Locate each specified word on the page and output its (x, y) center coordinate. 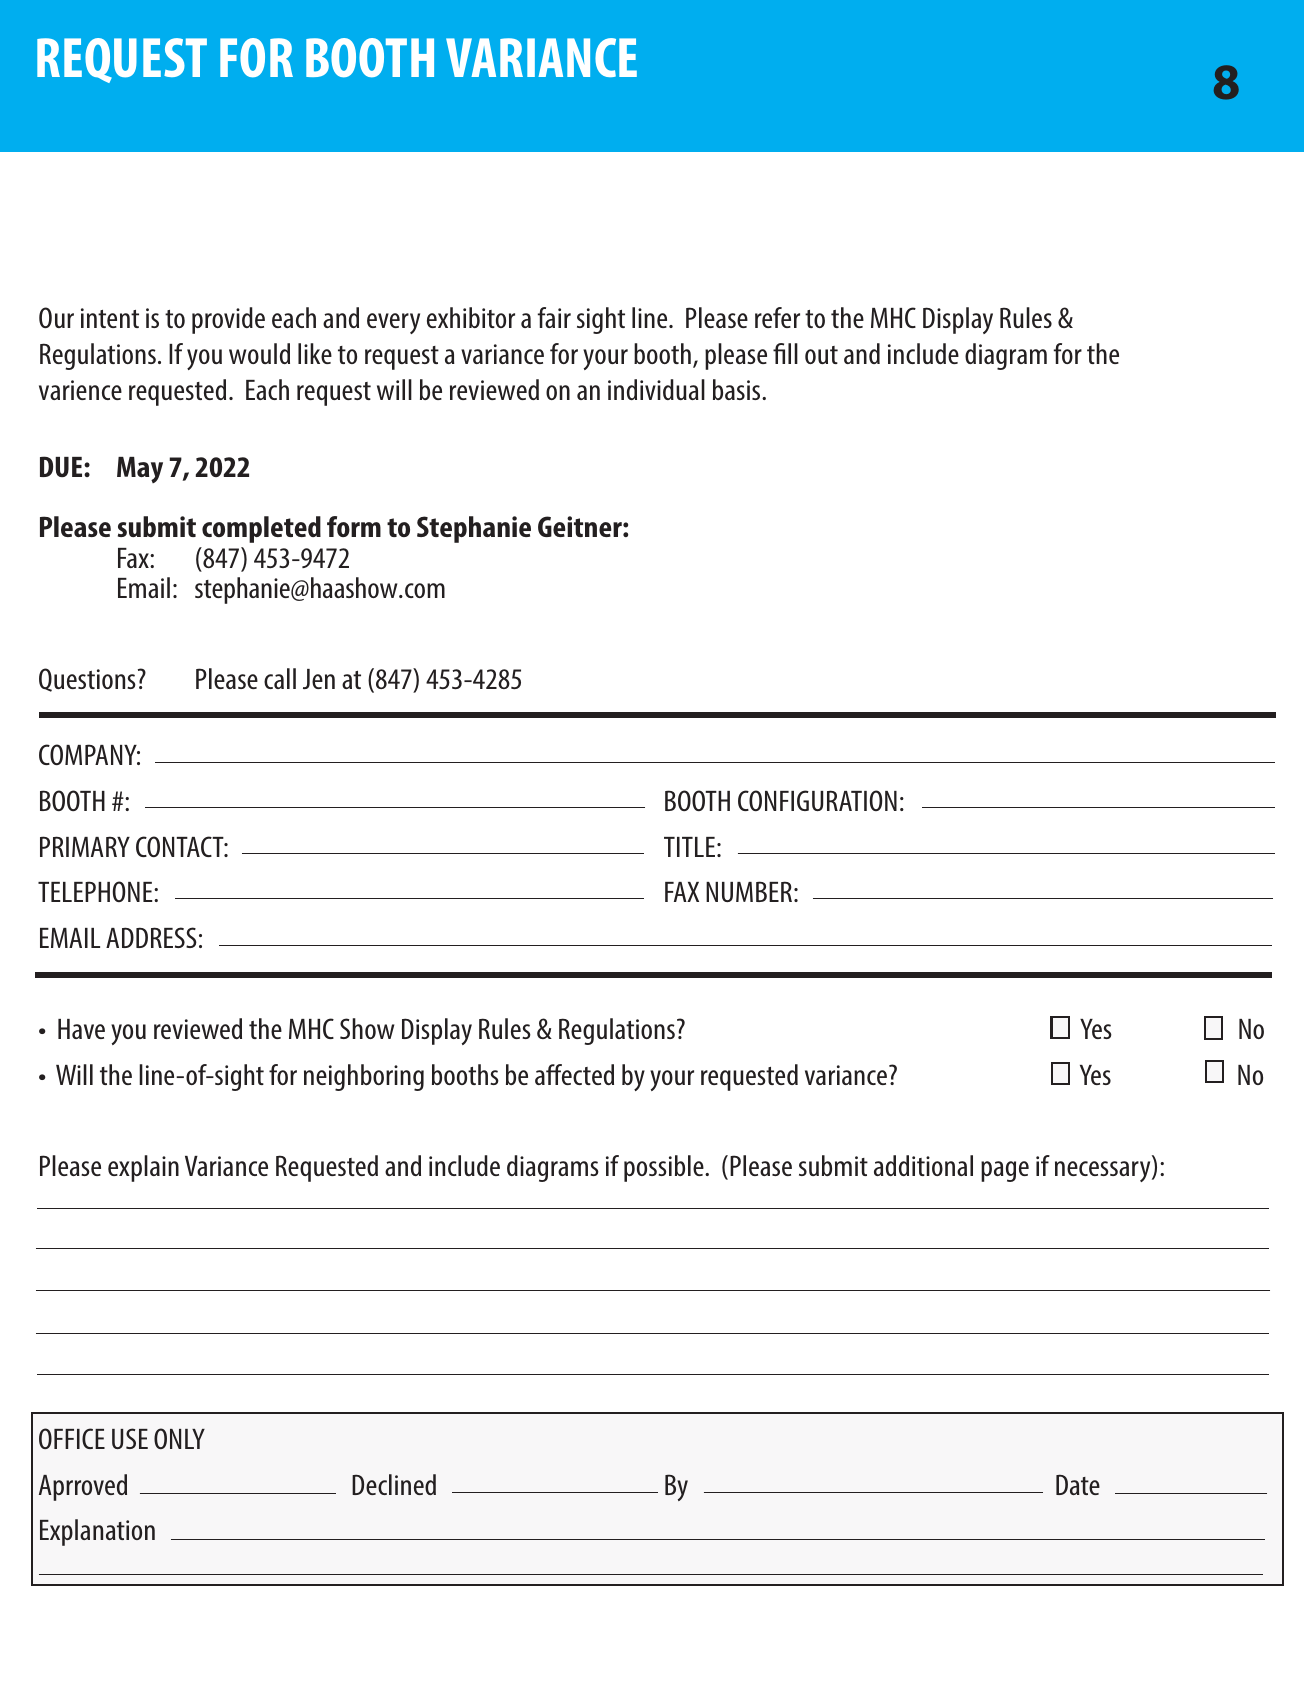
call (280, 678)
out (821, 355)
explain (143, 1168)
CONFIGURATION (817, 800)
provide (228, 320)
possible (665, 1168)
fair (554, 317)
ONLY (179, 1438)
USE (130, 1438)
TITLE (689, 847)
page (1005, 1171)
